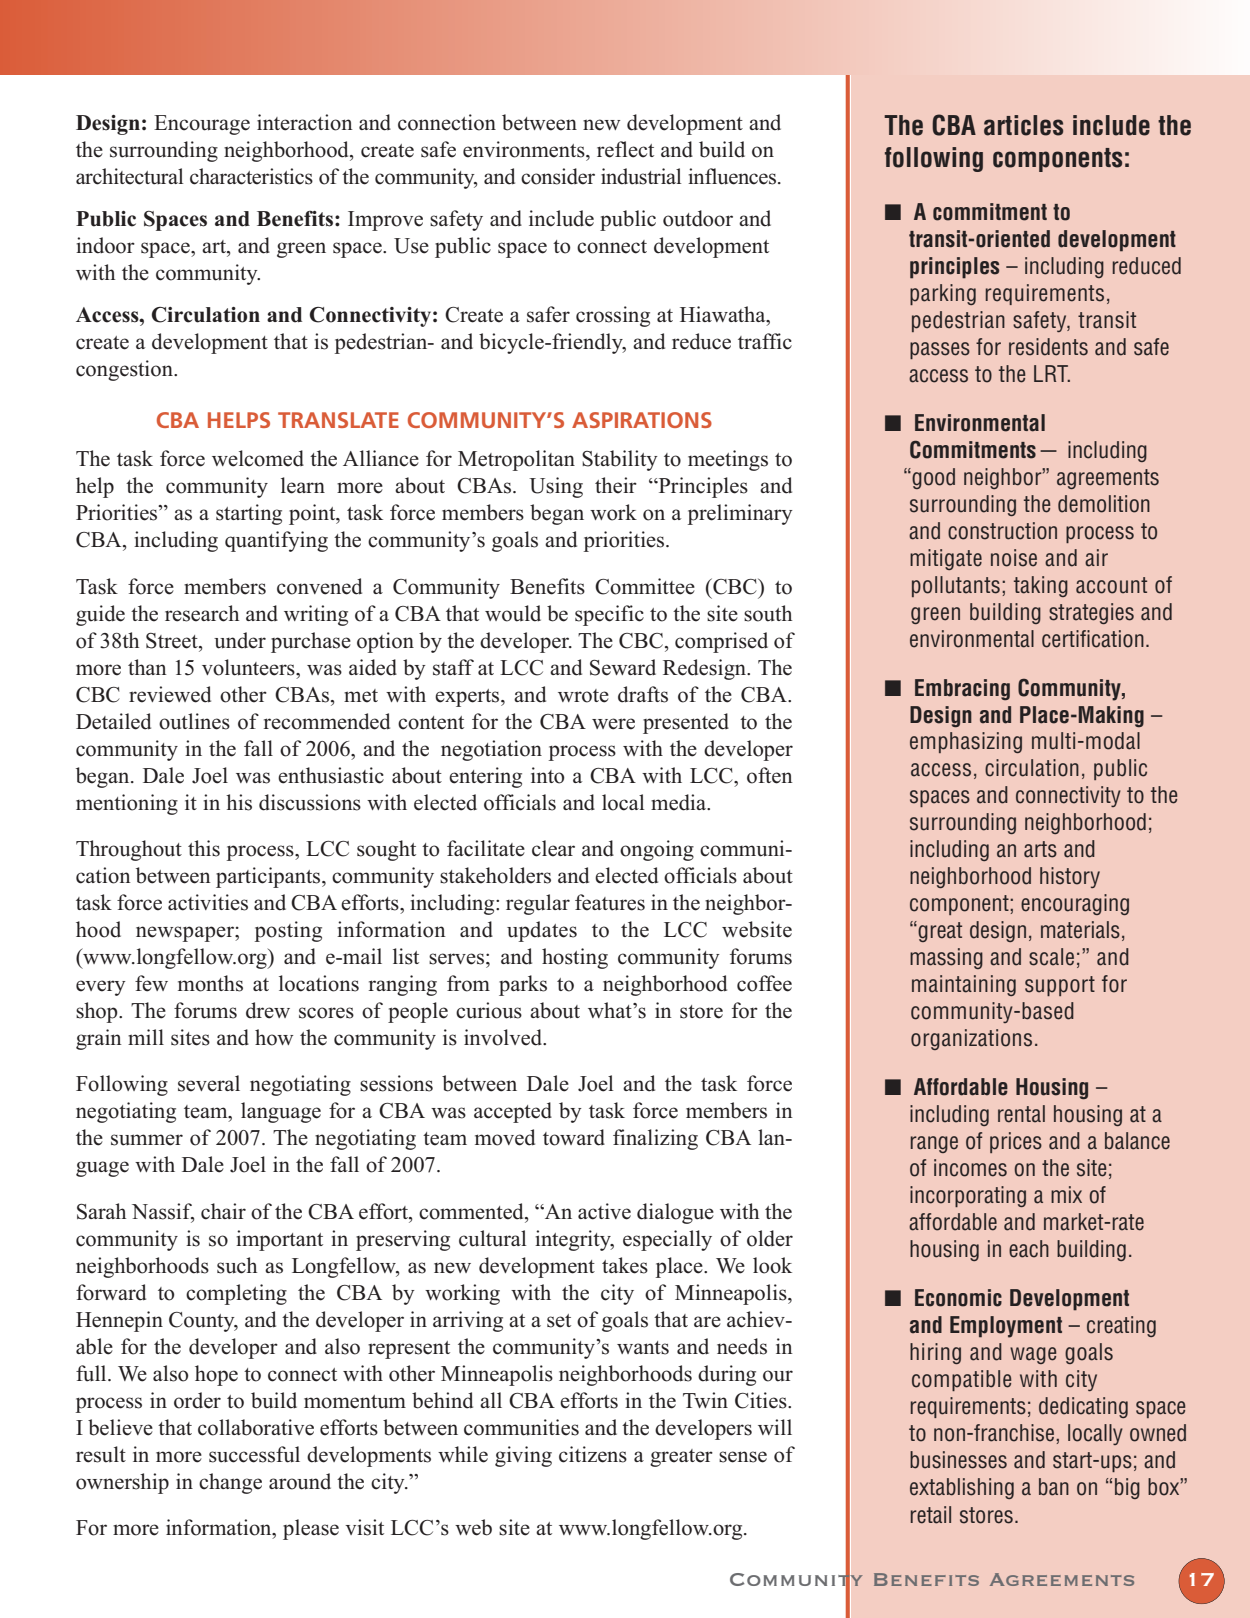 The height and width of the image is (1618, 1250). Describe the element at coordinates (971, 1039) in the image. I see `organizations` at that location.
